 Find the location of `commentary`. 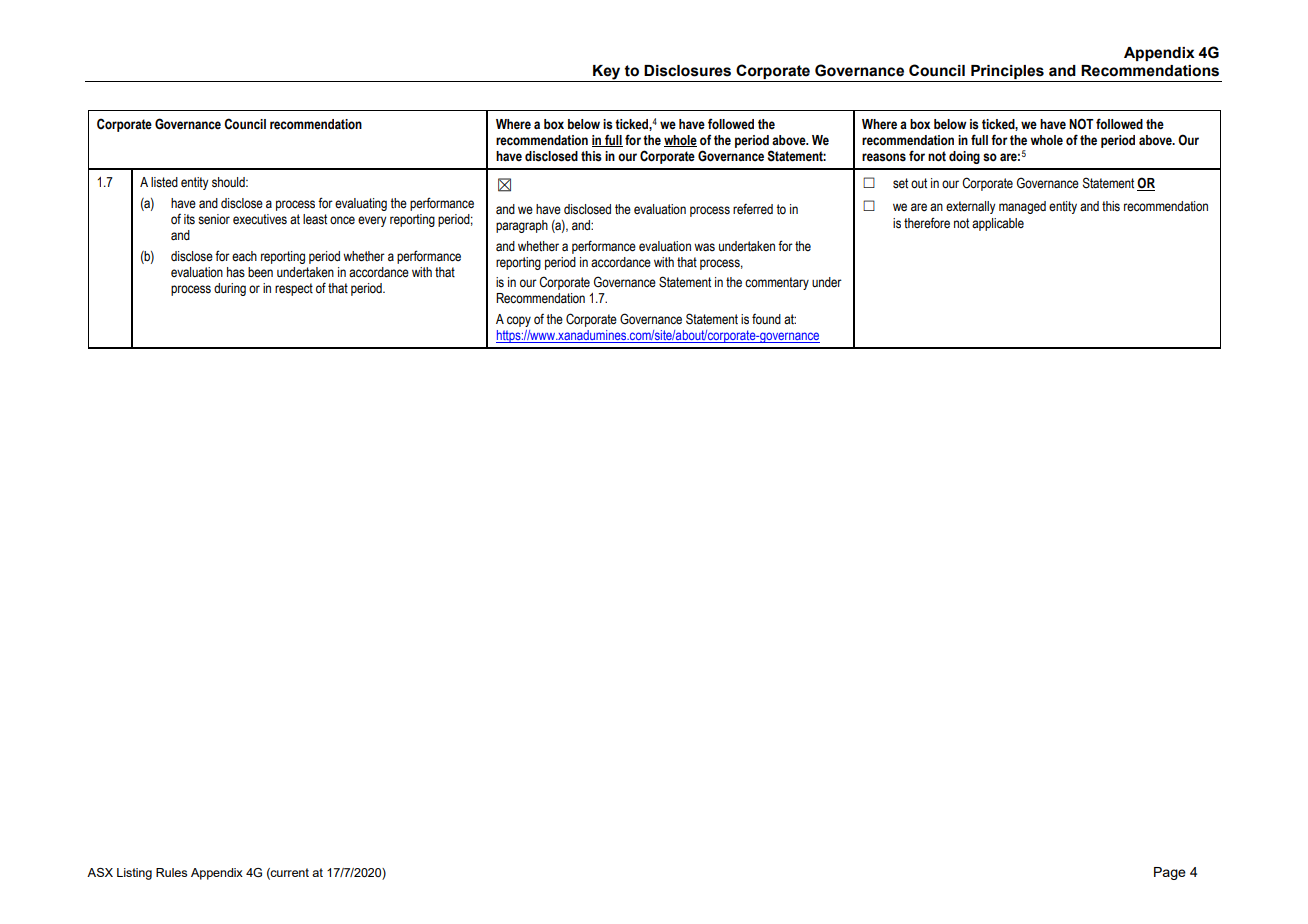

commentary is located at coordinates (777, 283).
